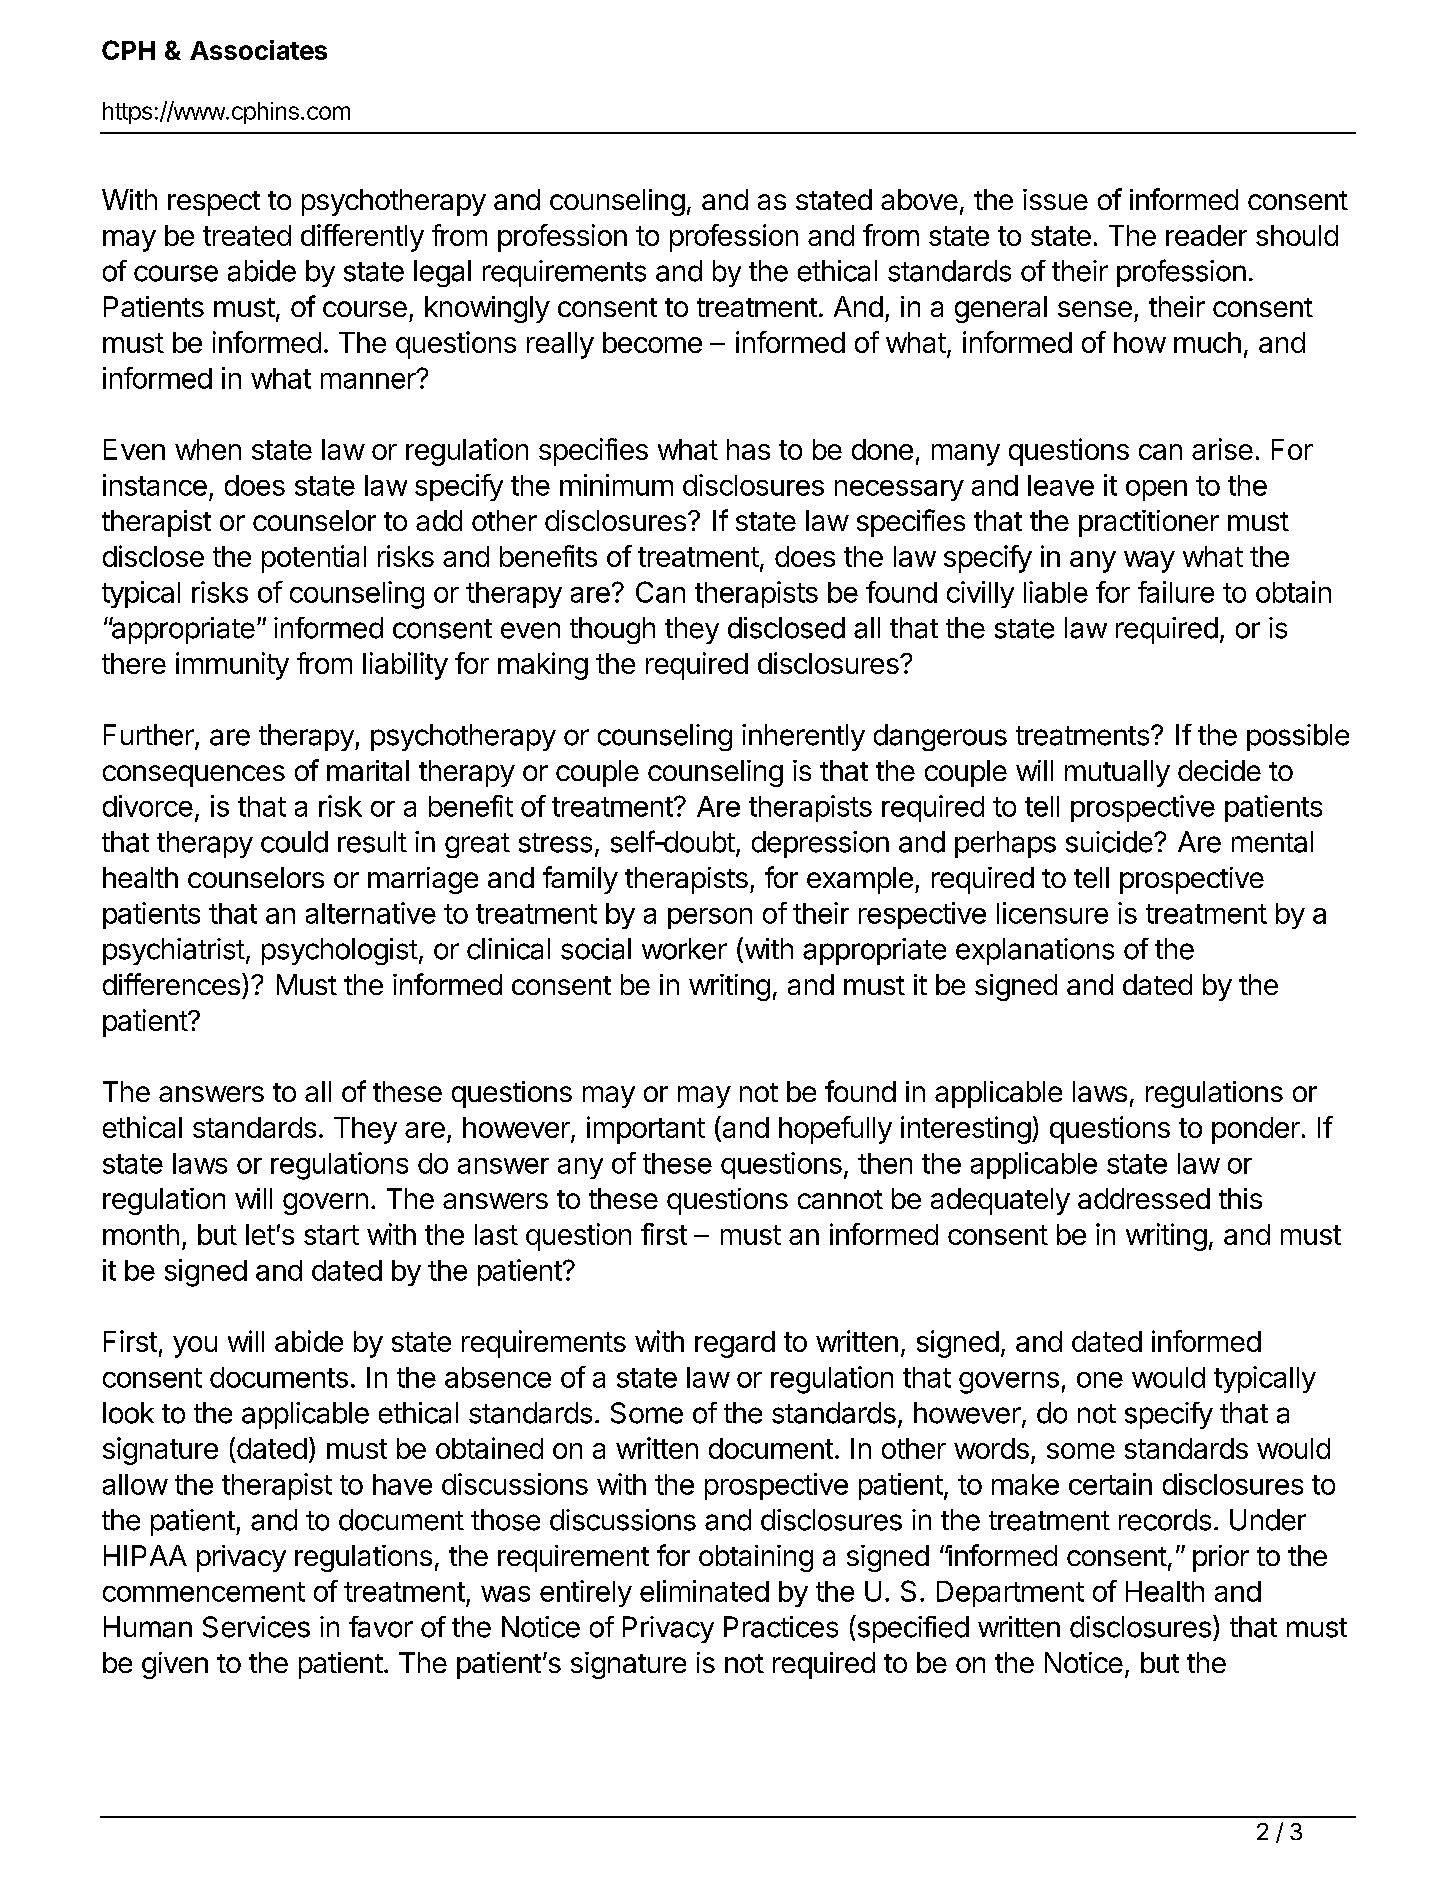 Image resolution: width=1456 pixels, height=1884 pixels. Describe the element at coordinates (258, 50) in the document. I see `Associates` at that location.
